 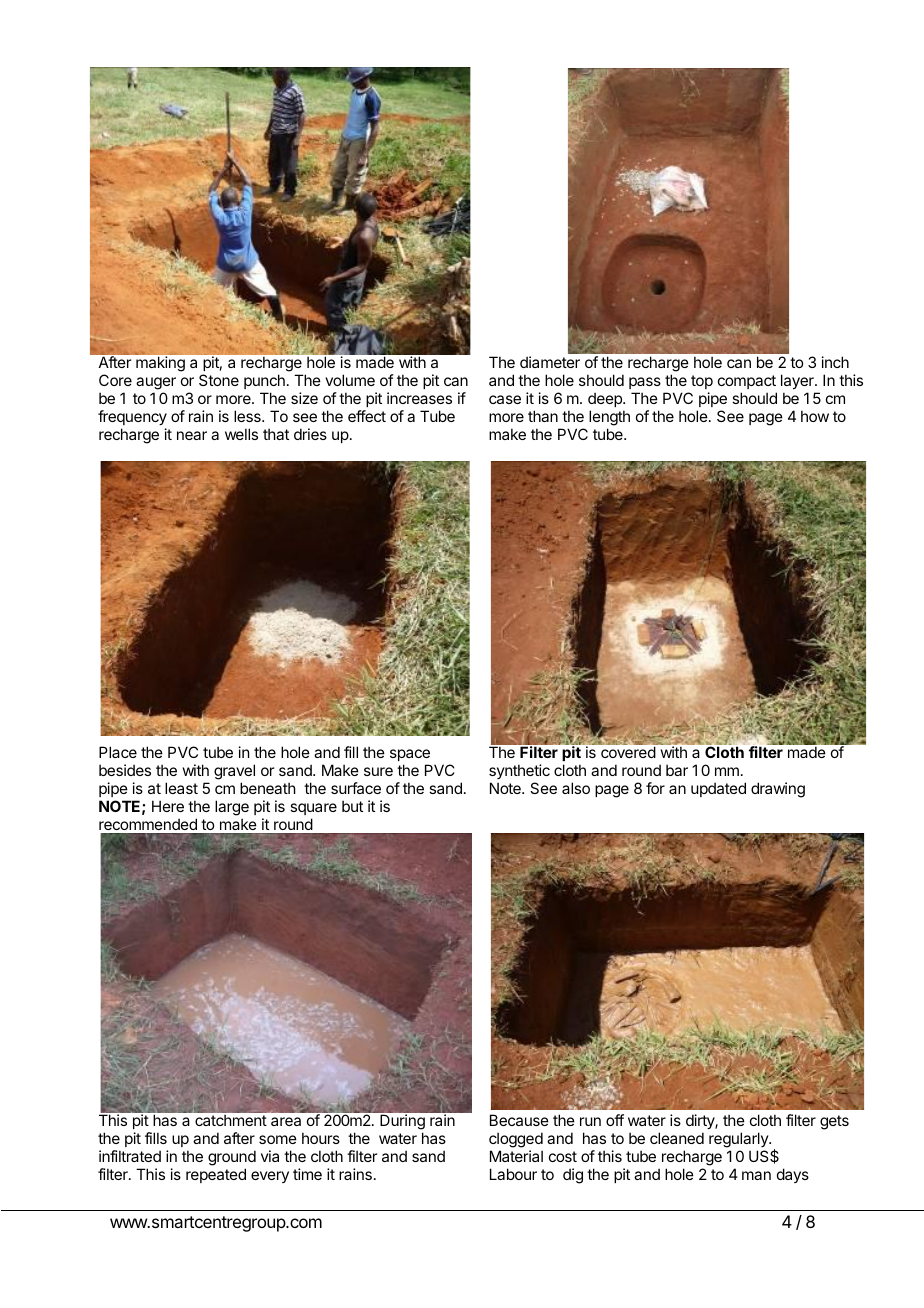 I want to click on Material, so click(x=516, y=1156).
